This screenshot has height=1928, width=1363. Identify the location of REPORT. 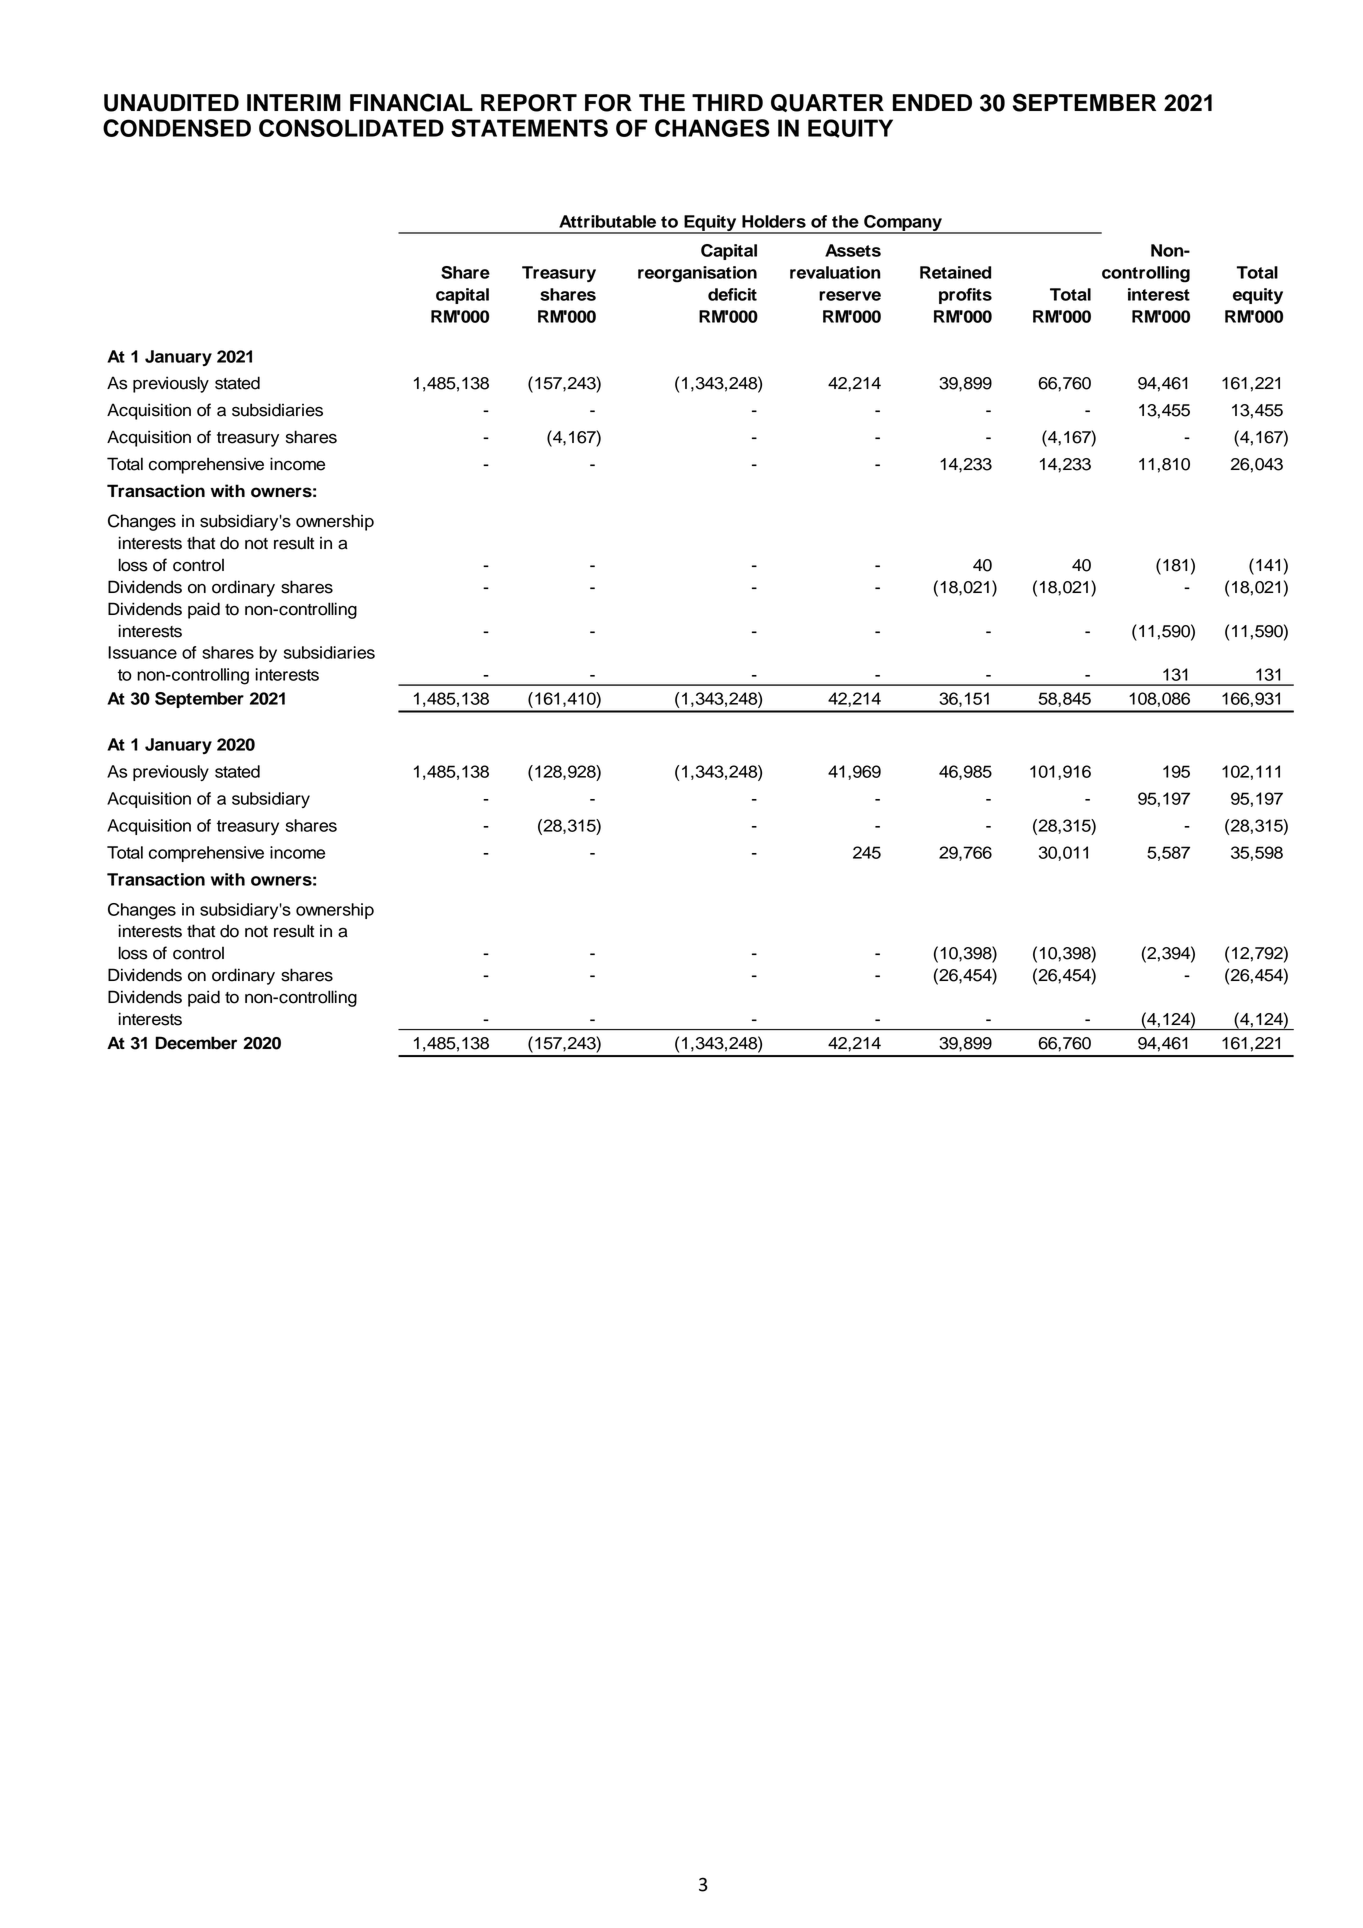
(529, 103).
